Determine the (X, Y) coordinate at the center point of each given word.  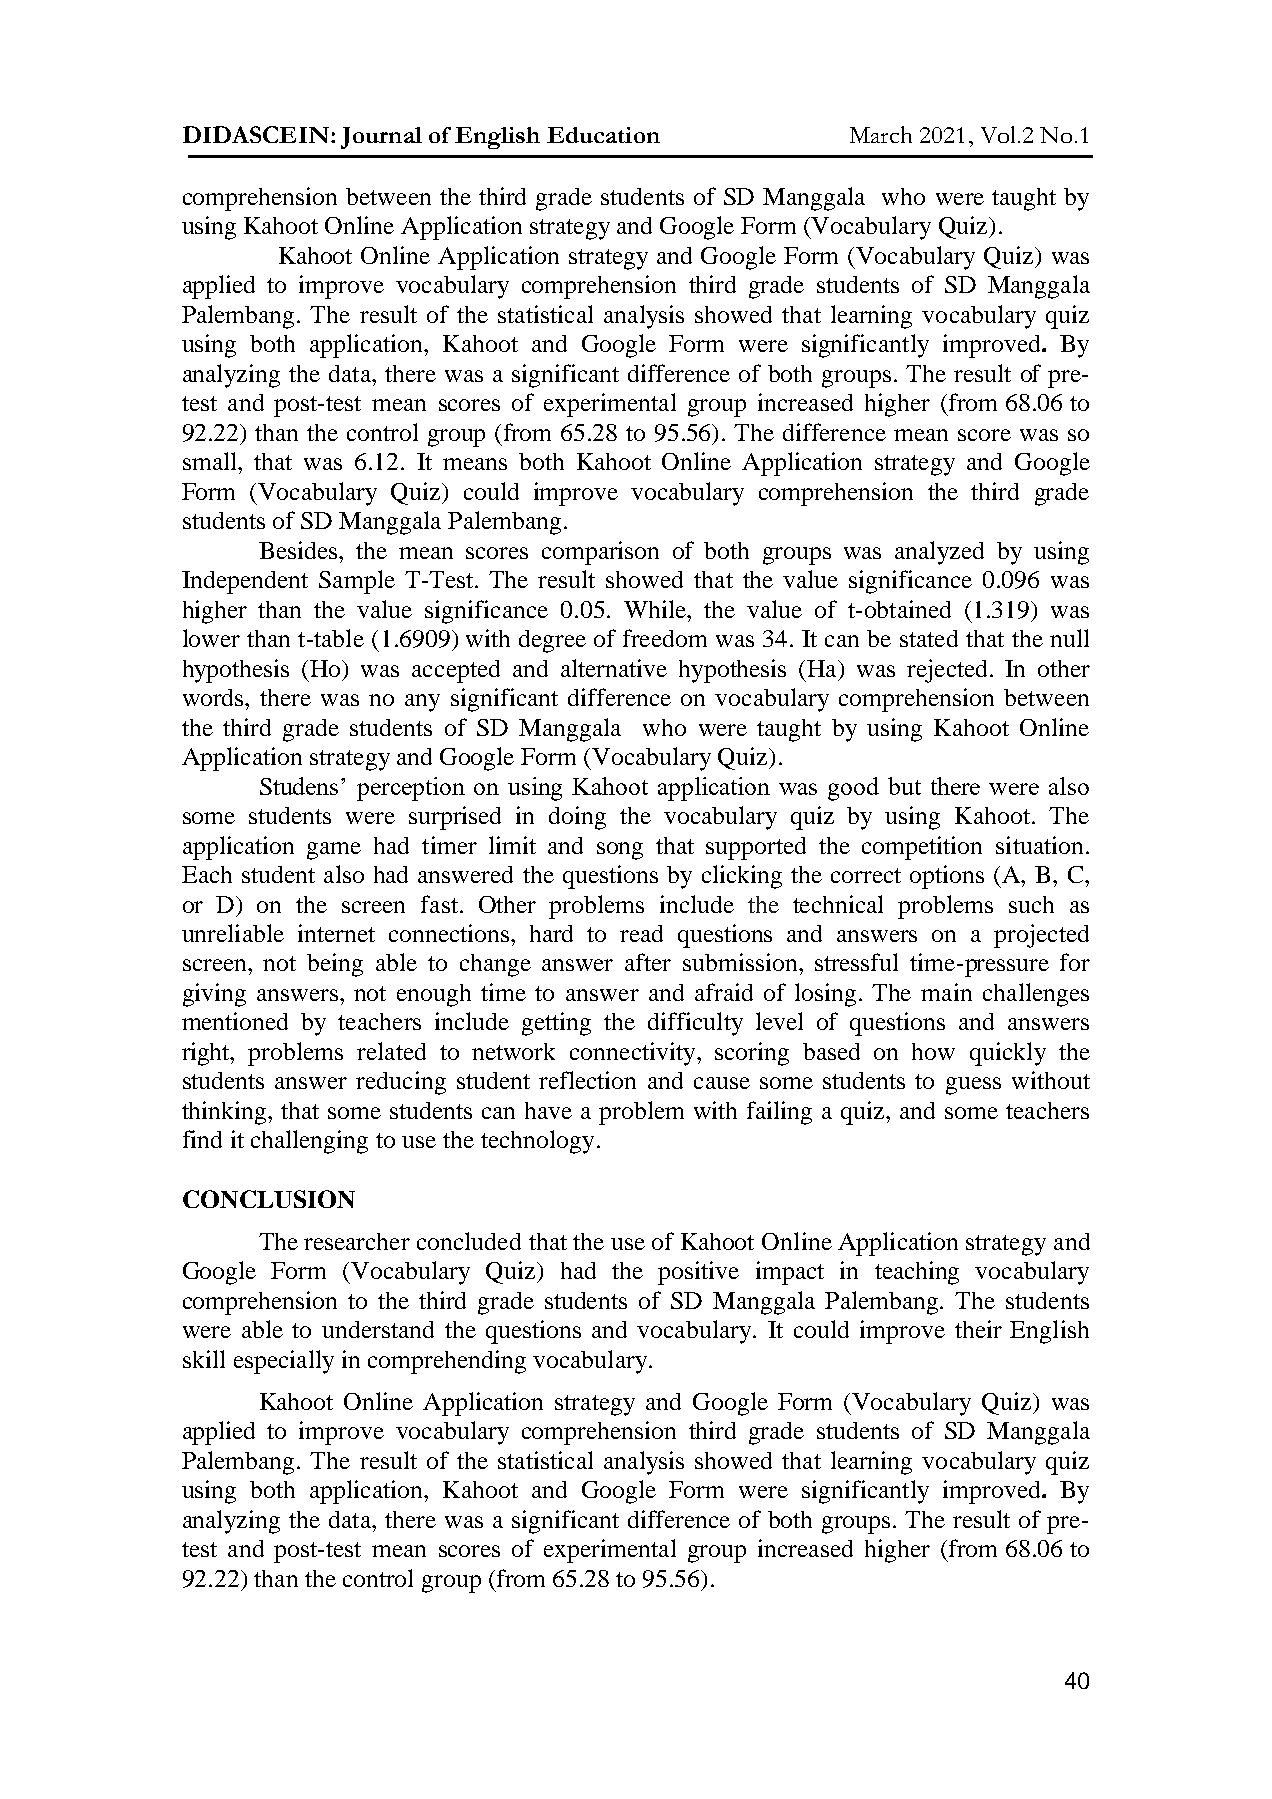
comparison (600, 553)
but (904, 786)
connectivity (634, 1054)
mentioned (235, 1021)
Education (603, 135)
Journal (381, 138)
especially (284, 1362)
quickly (1008, 1054)
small (211, 461)
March (881, 134)
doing (577, 818)
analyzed (939, 553)
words (214, 697)
